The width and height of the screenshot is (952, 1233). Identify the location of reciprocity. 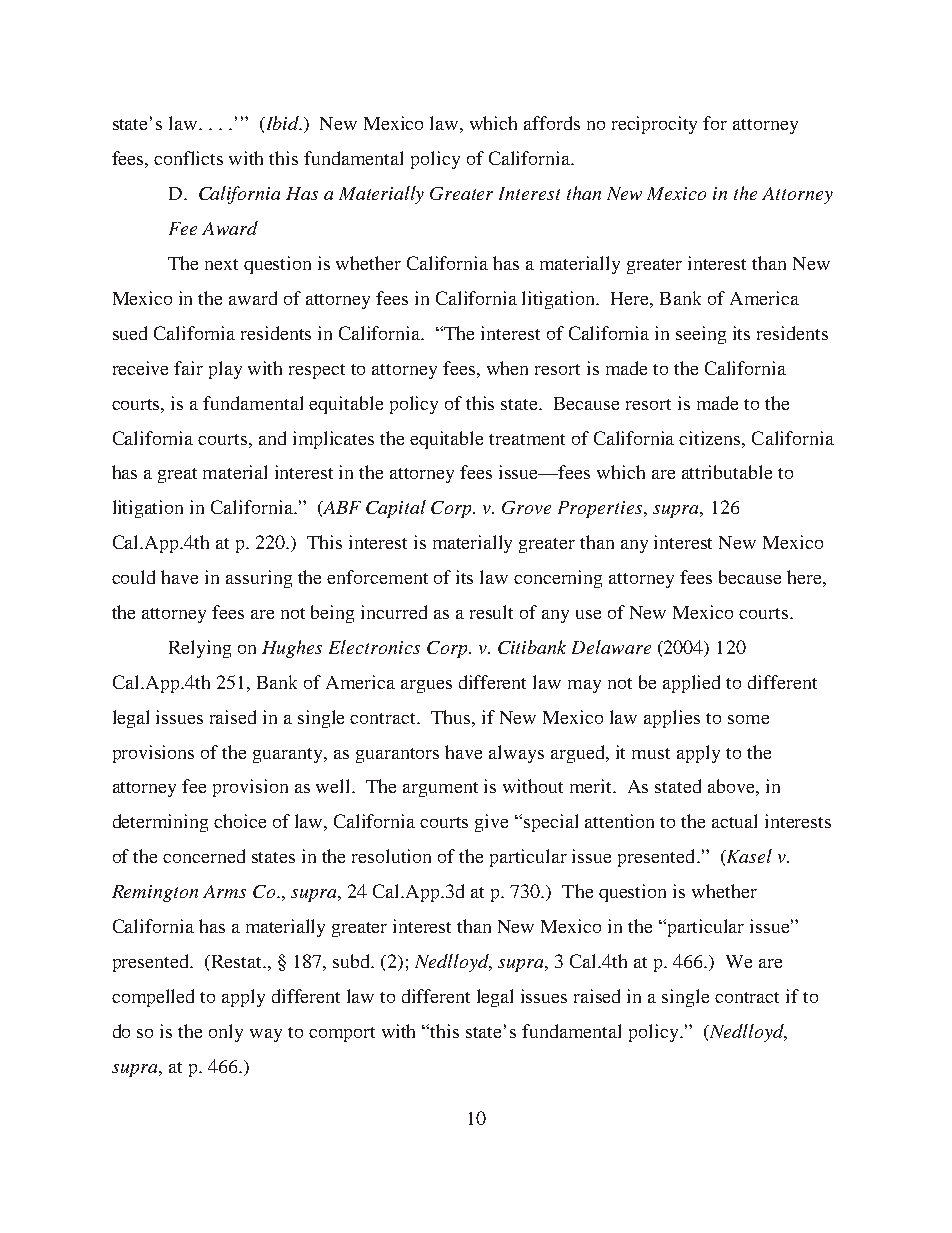
(654, 125).
